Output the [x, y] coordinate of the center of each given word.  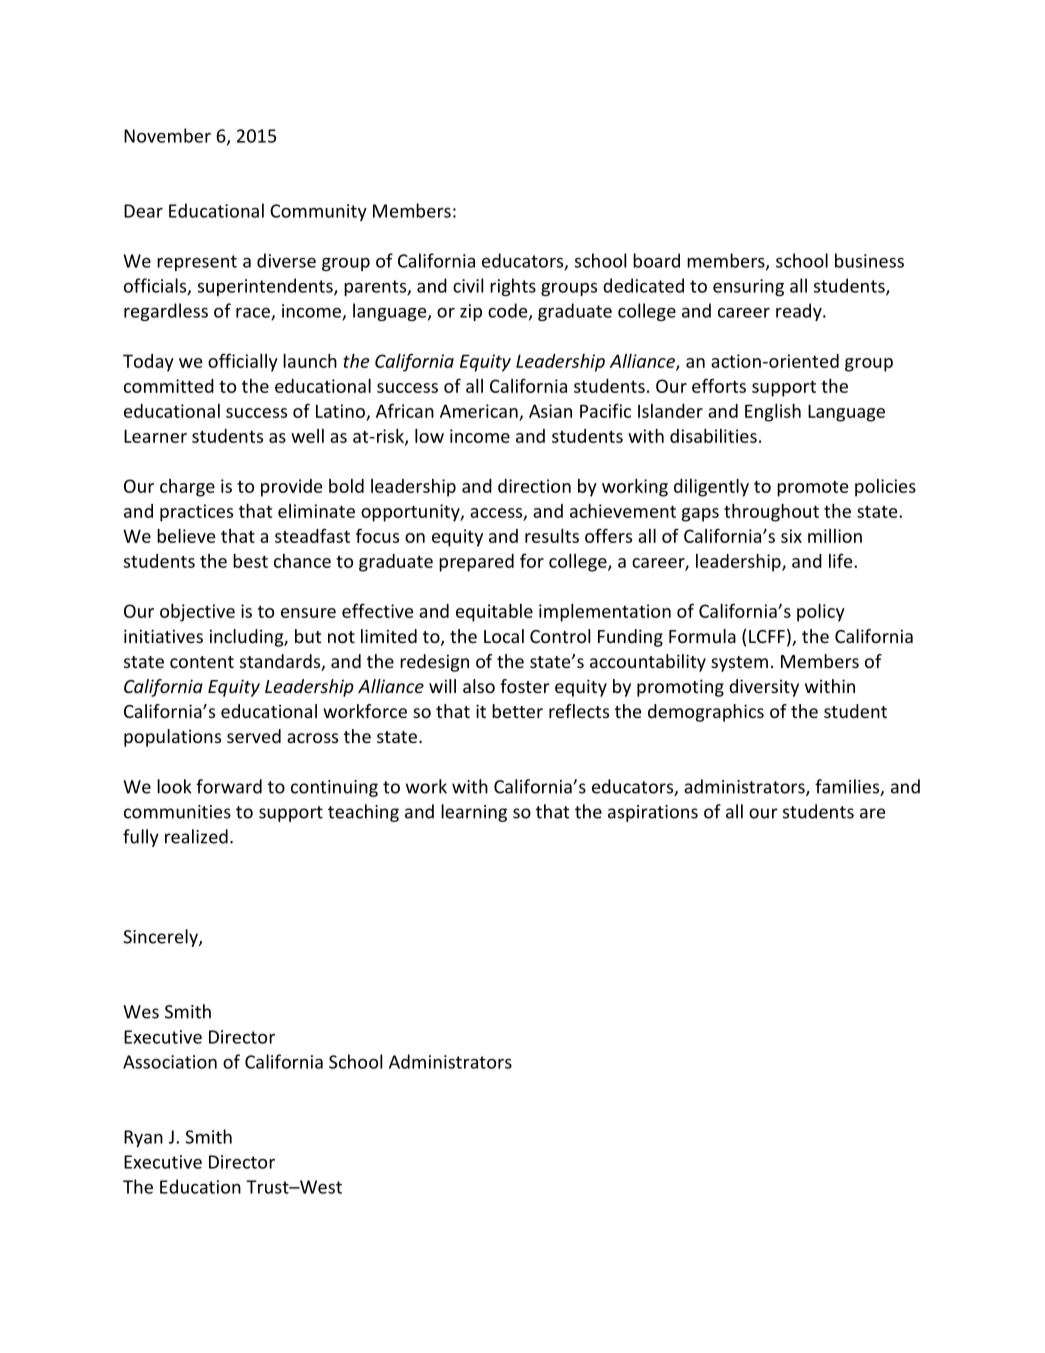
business [869, 260]
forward [229, 786]
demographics [706, 713]
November [167, 135]
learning [474, 813]
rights [513, 287]
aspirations [653, 813]
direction [534, 486]
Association [170, 1062]
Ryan [143, 1138]
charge [187, 488]
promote [812, 488]
